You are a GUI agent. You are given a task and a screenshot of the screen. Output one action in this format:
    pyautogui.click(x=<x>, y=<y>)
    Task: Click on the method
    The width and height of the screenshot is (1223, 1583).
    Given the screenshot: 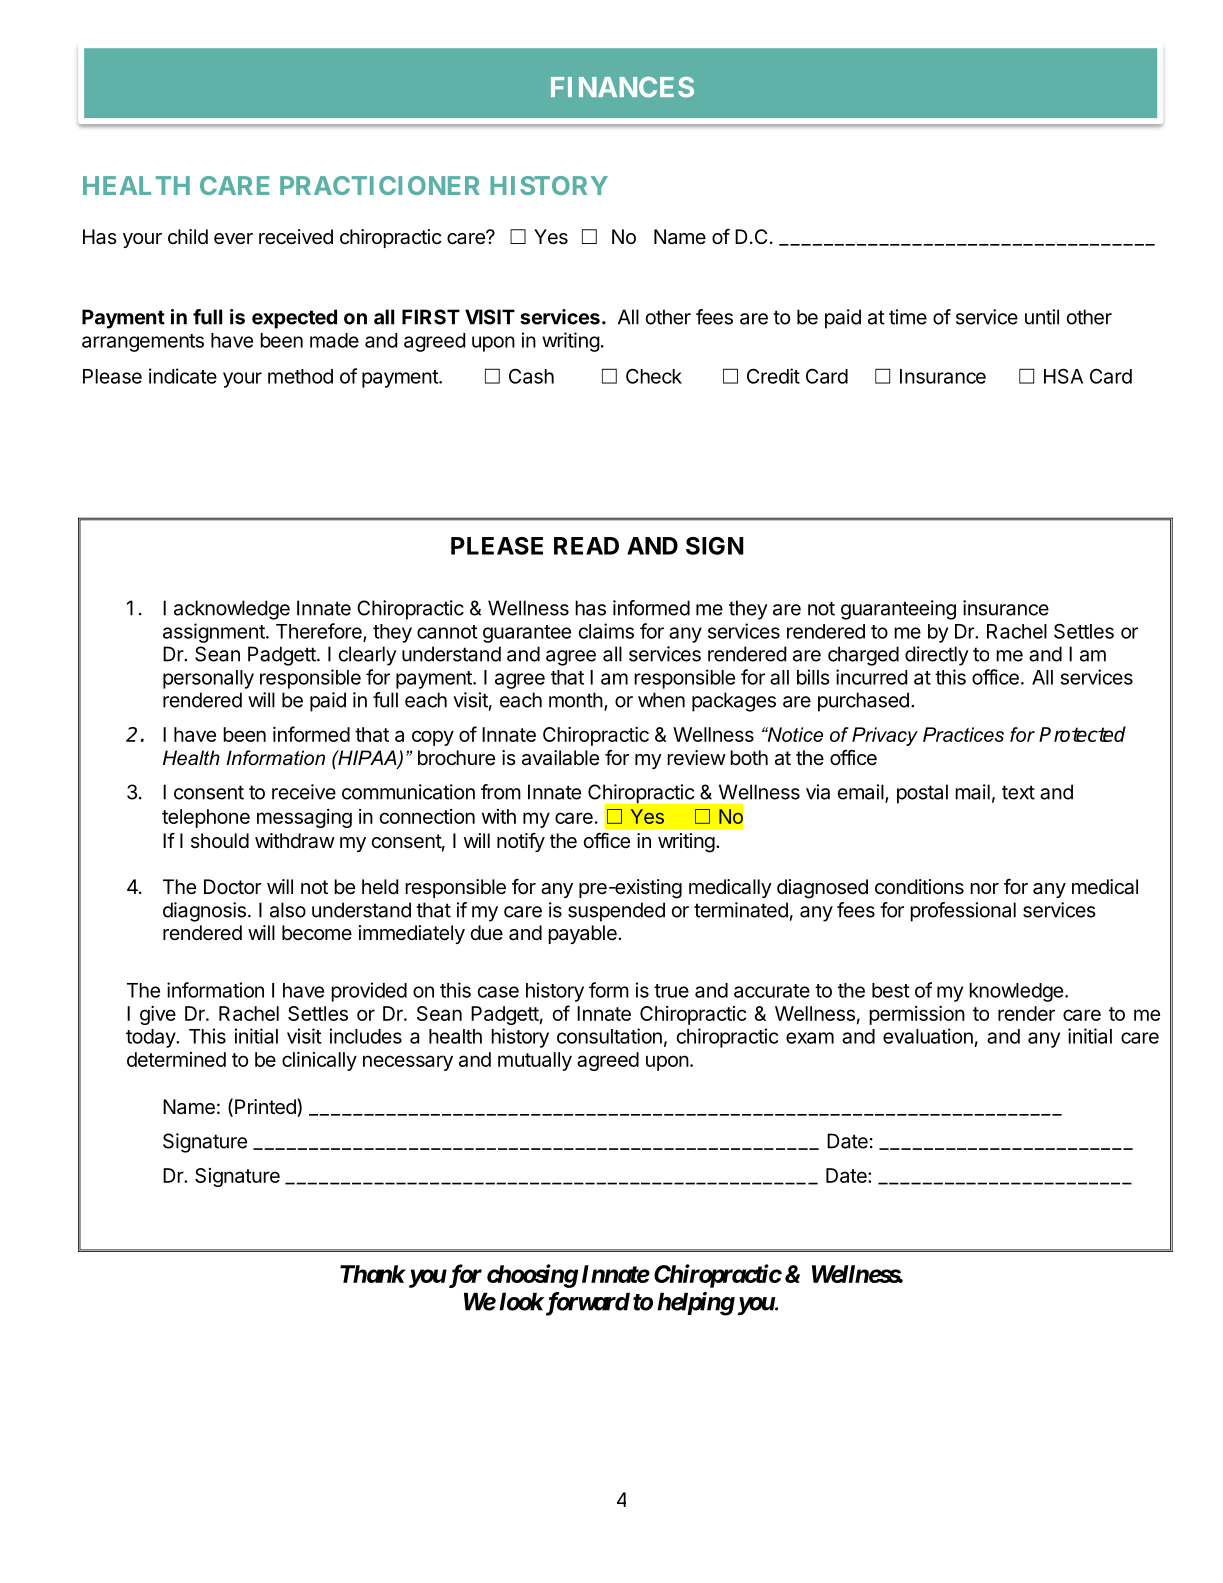 What is the action you would take?
    pyautogui.click(x=300, y=376)
